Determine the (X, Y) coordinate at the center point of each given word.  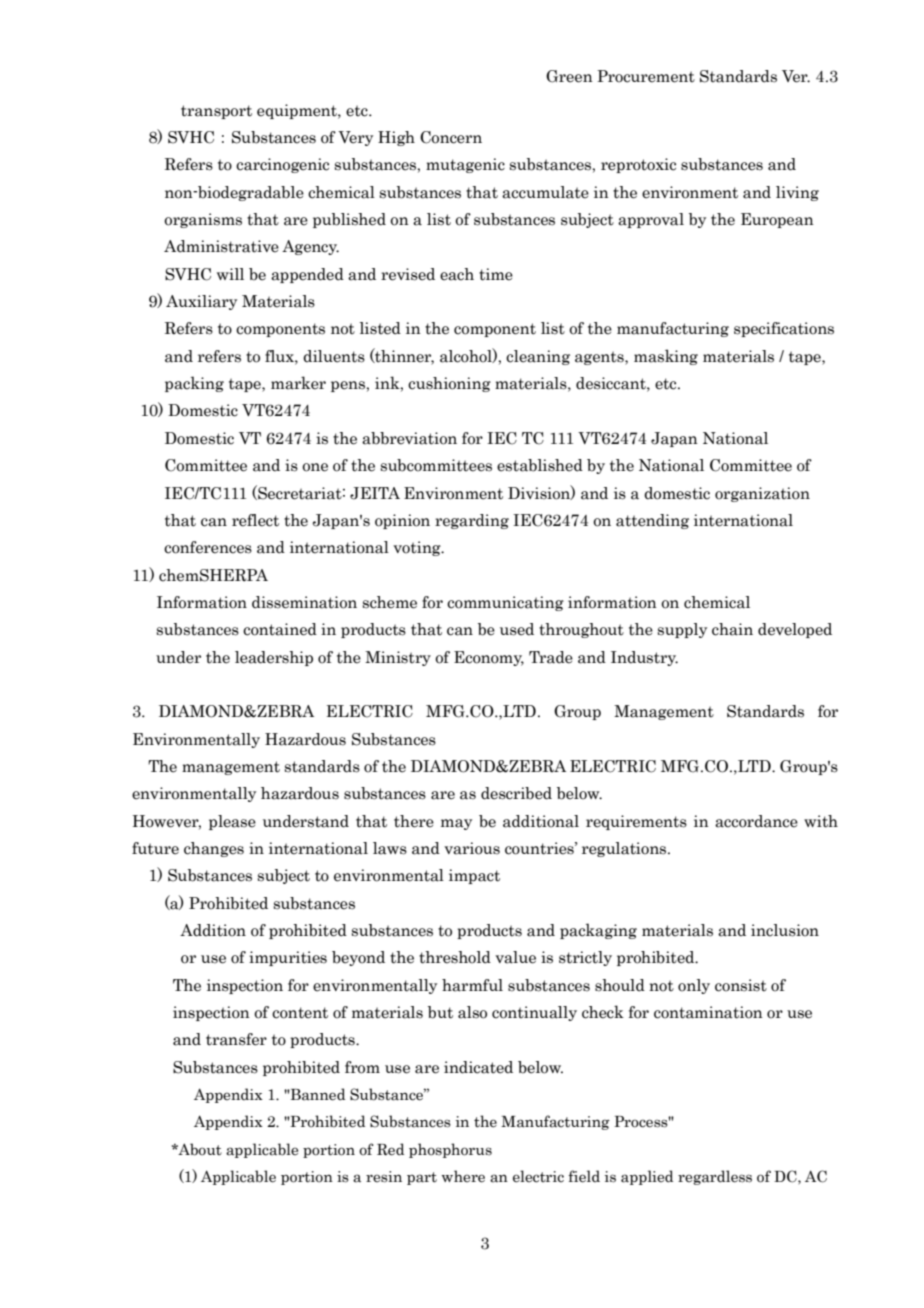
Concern (451, 137)
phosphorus (450, 1150)
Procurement (646, 76)
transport (216, 112)
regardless (715, 1177)
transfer (236, 1039)
